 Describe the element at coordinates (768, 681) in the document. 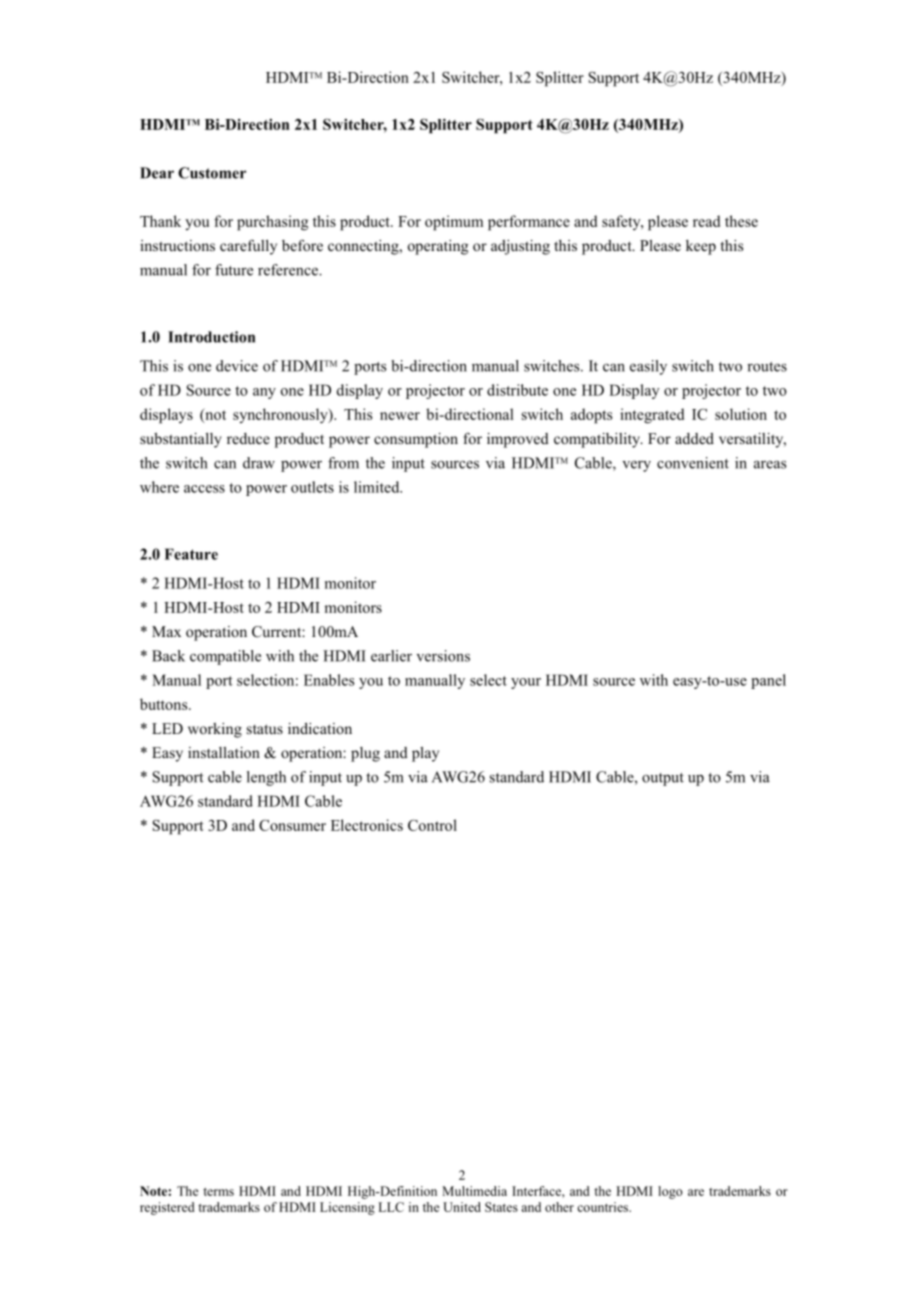

I see `panel` at that location.
